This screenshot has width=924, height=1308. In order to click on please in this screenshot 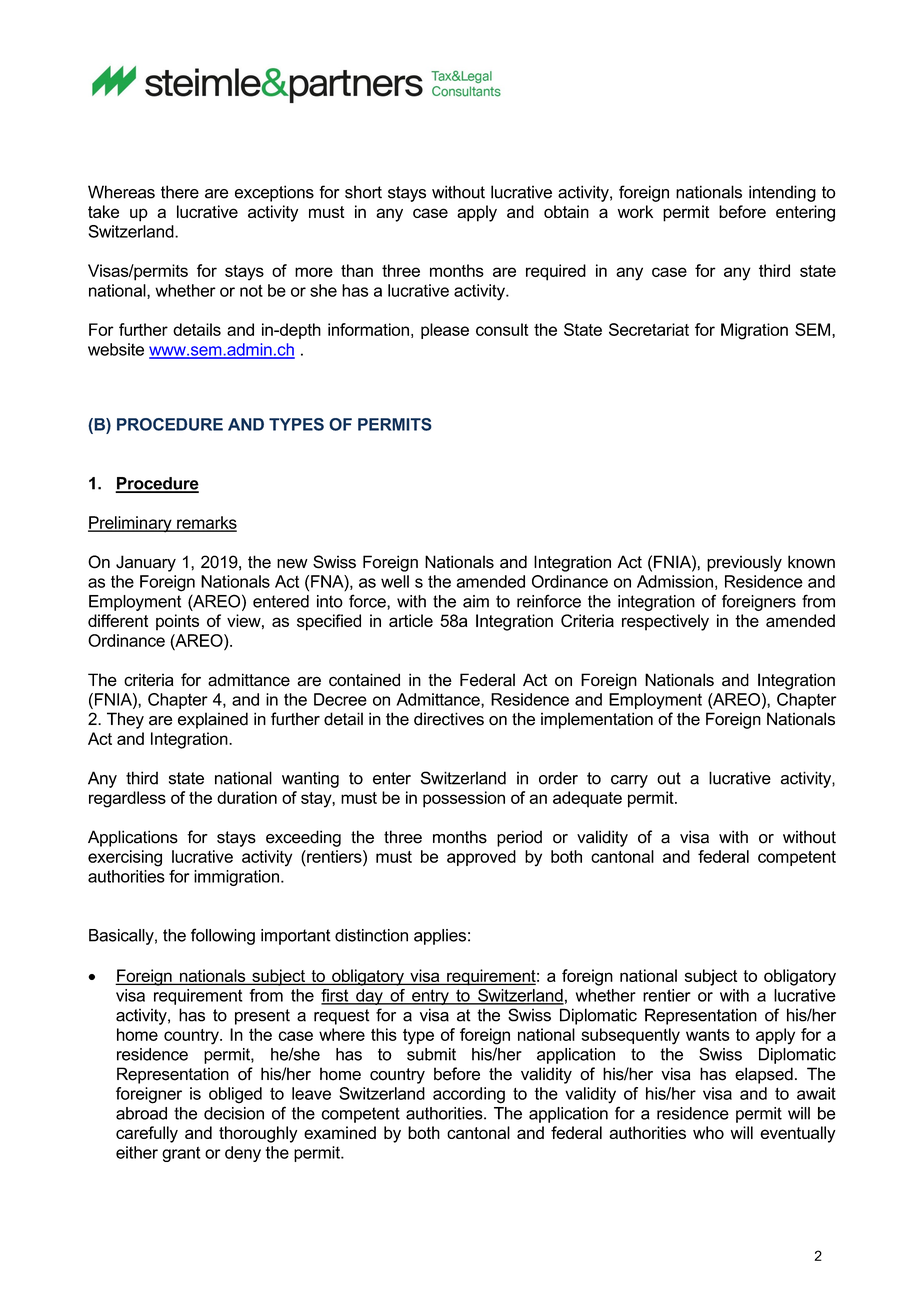, I will do `click(445, 331)`.
